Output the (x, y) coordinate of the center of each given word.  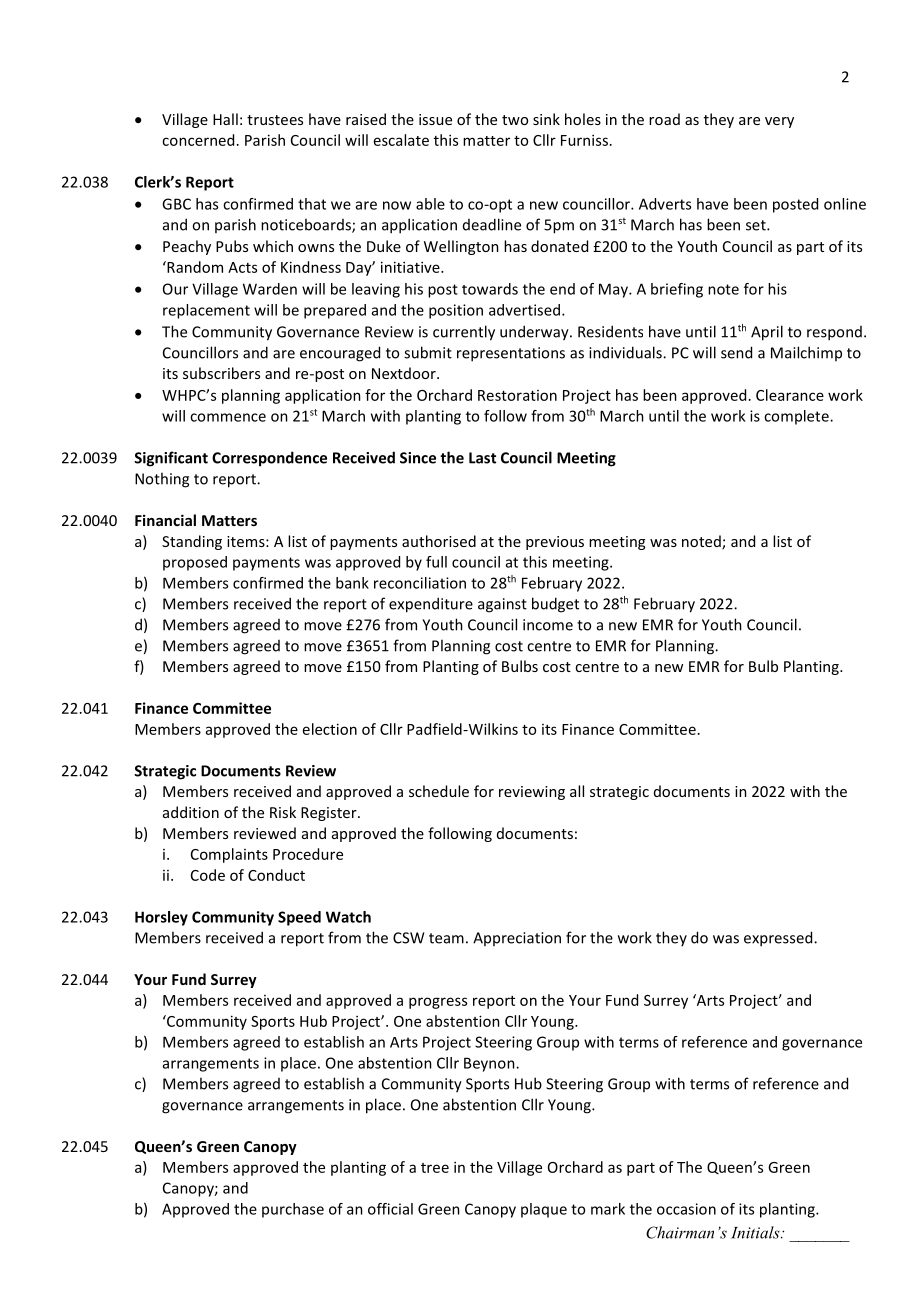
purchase (293, 1210)
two (515, 120)
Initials (756, 1232)
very (779, 122)
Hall (225, 119)
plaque (544, 1210)
